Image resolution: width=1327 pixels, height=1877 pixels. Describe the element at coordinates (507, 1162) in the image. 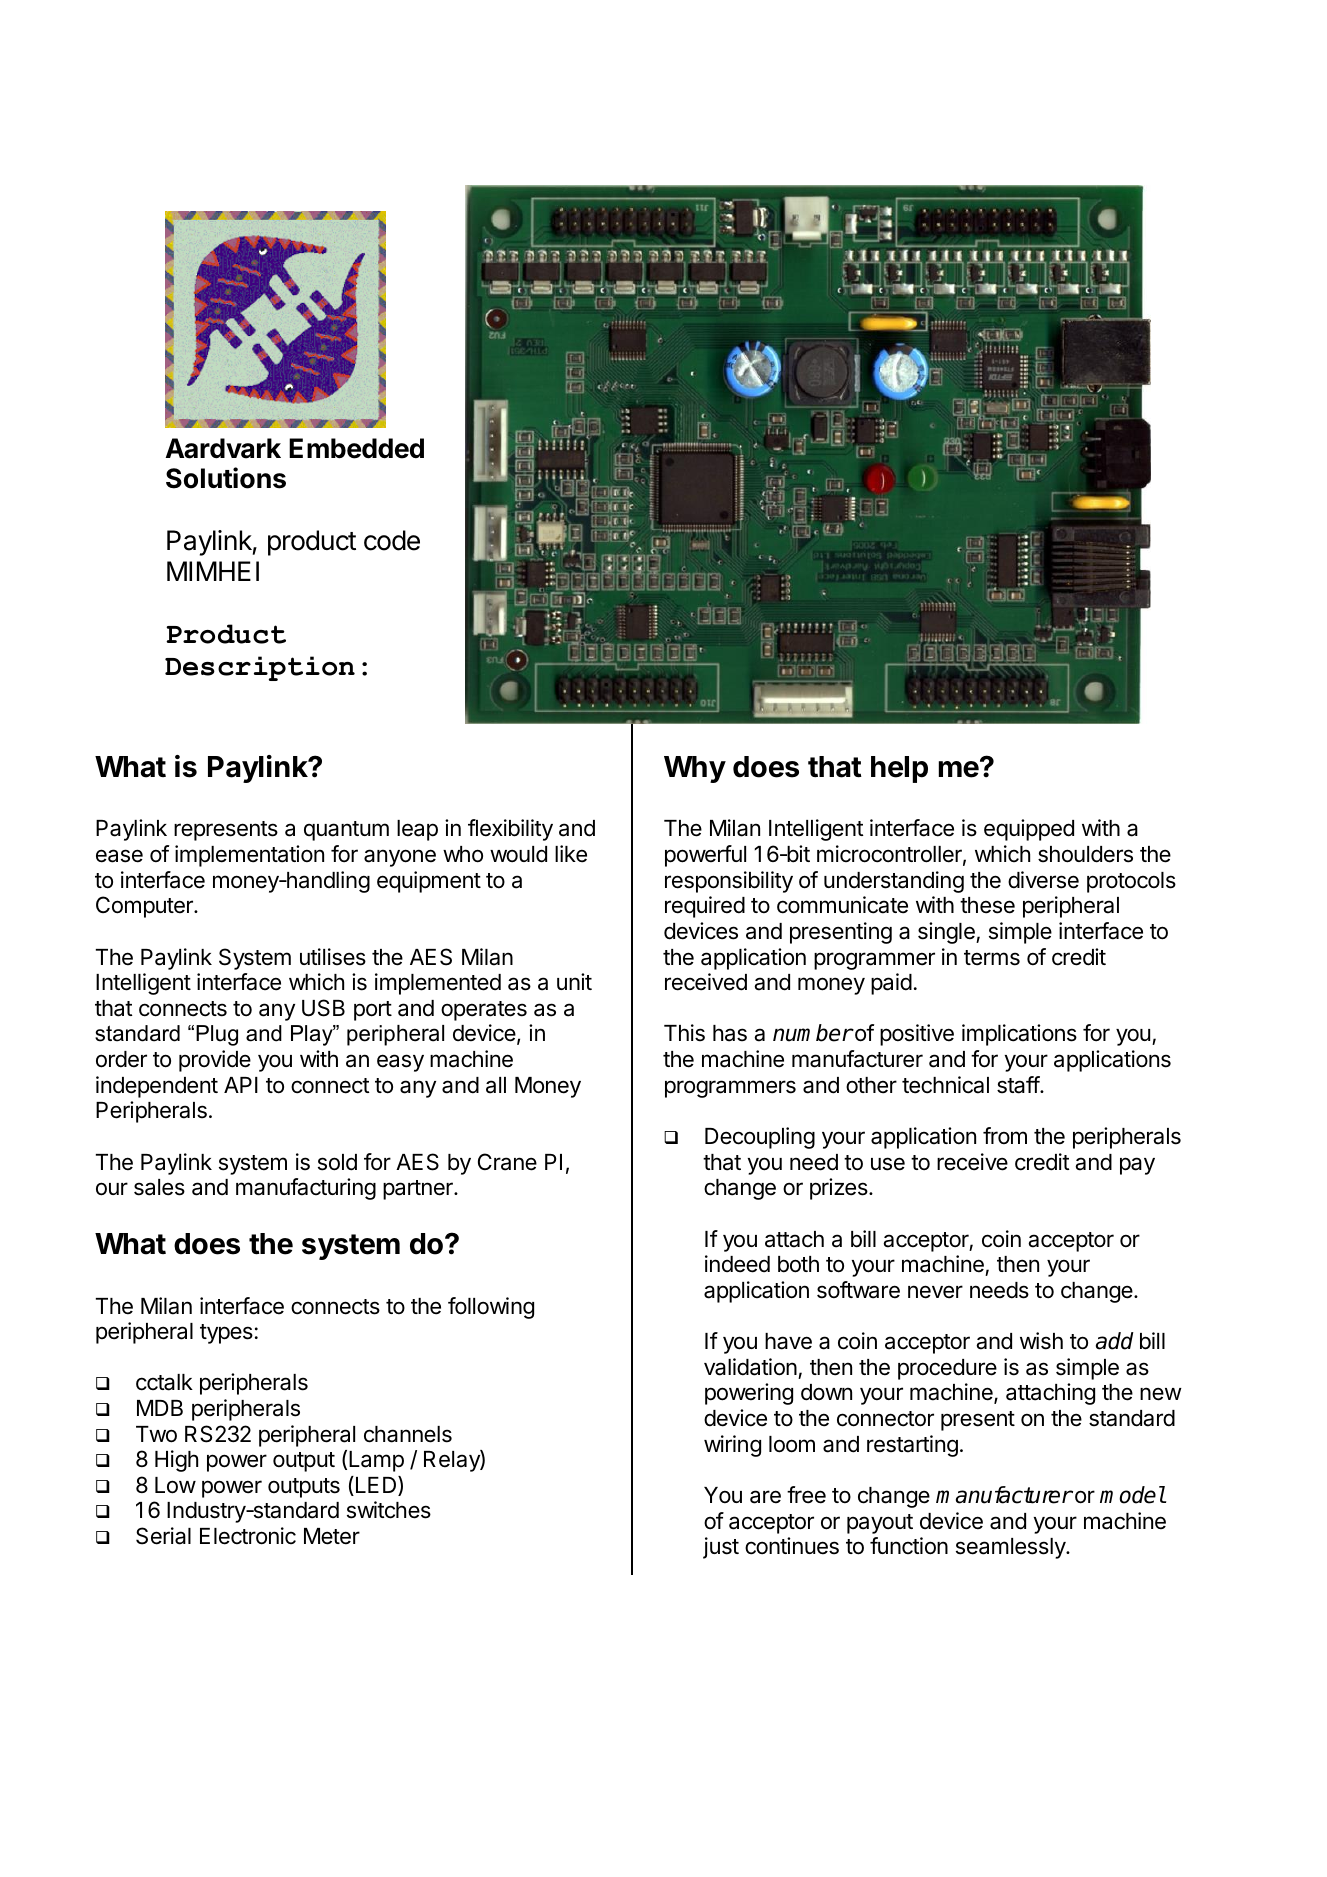

I see `Crane` at that location.
